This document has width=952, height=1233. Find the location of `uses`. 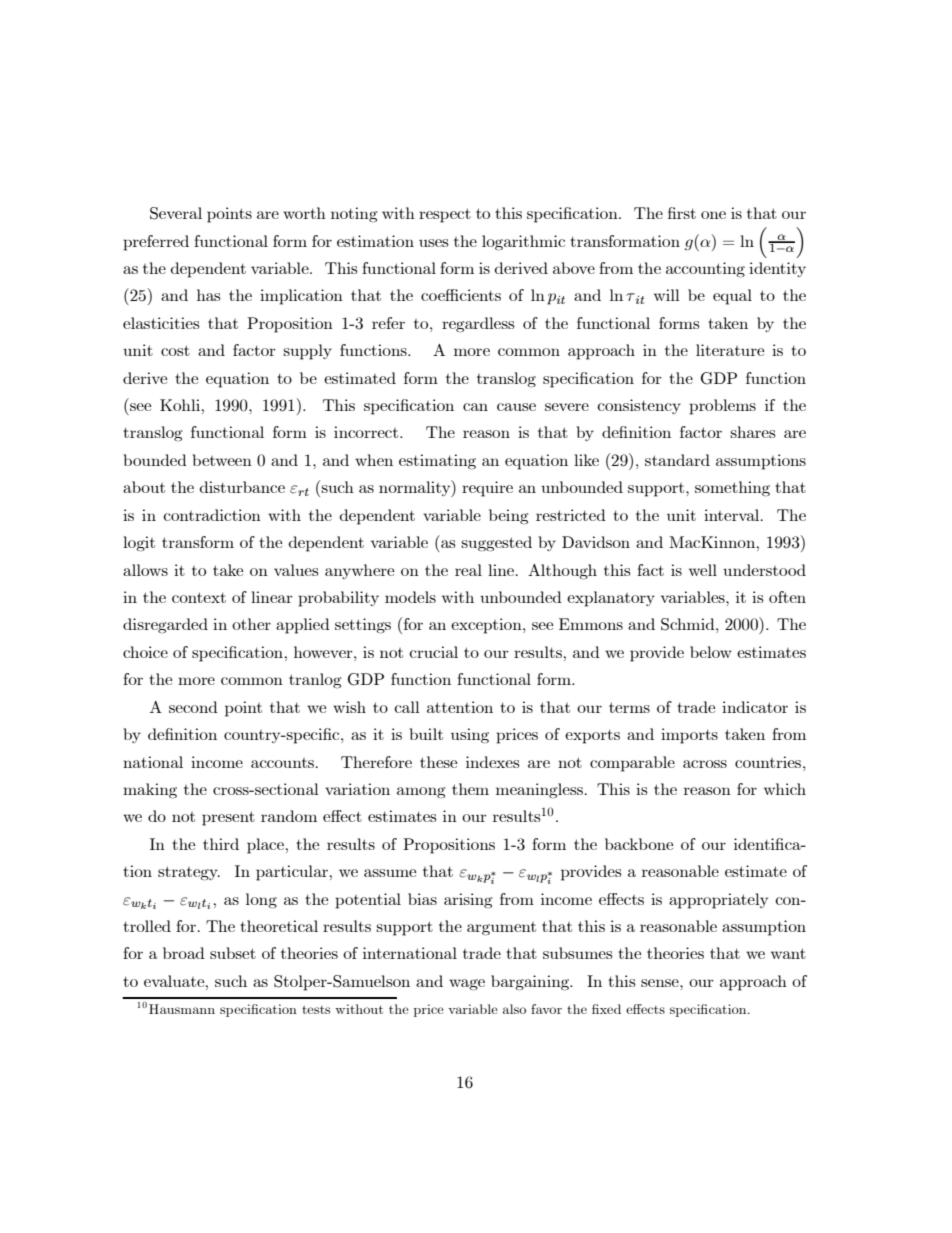

uses is located at coordinates (434, 243).
